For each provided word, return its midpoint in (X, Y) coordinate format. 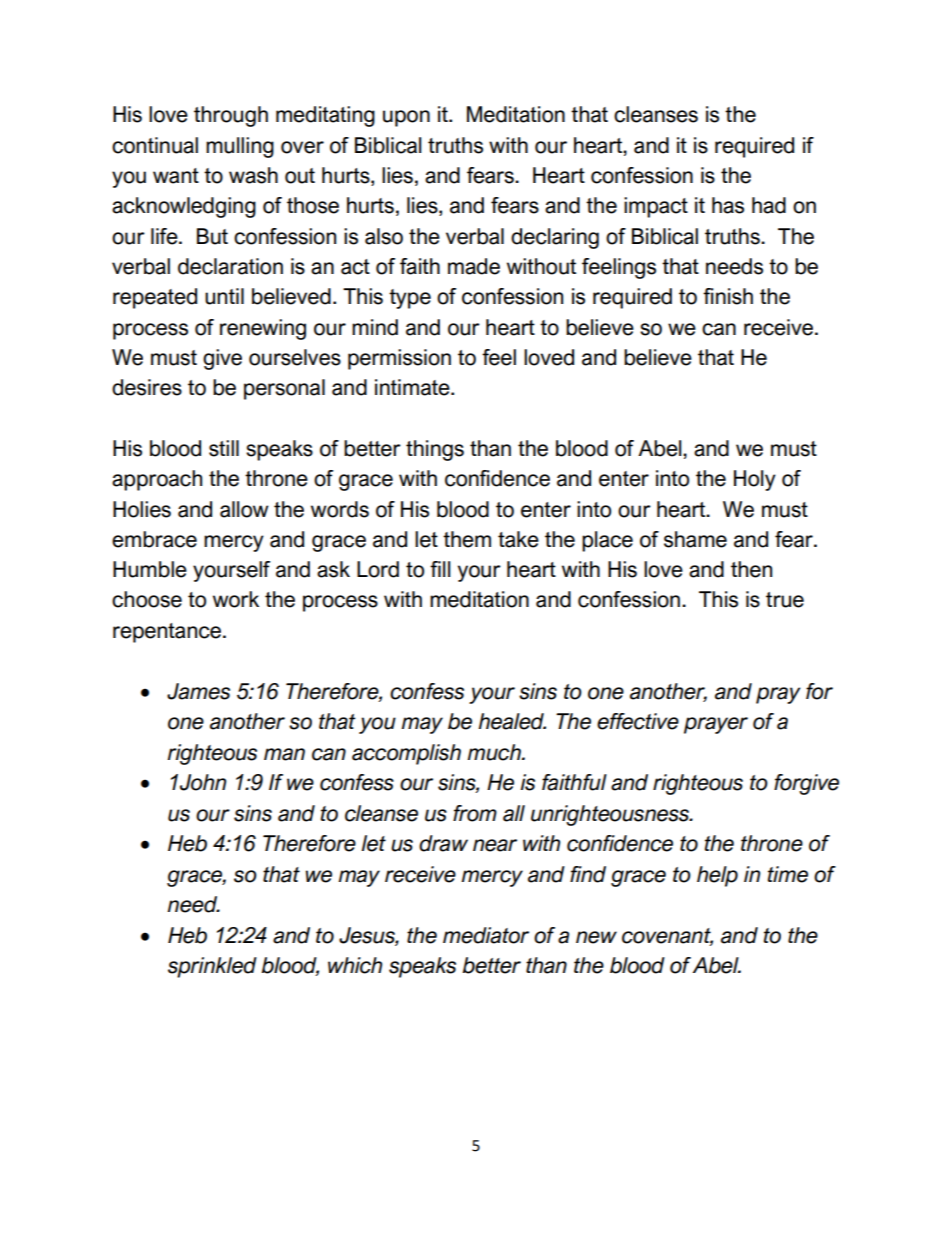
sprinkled (212, 967)
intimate (413, 387)
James (198, 691)
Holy (755, 480)
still (224, 448)
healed (512, 721)
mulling (240, 147)
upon (406, 118)
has (728, 205)
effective (638, 721)
